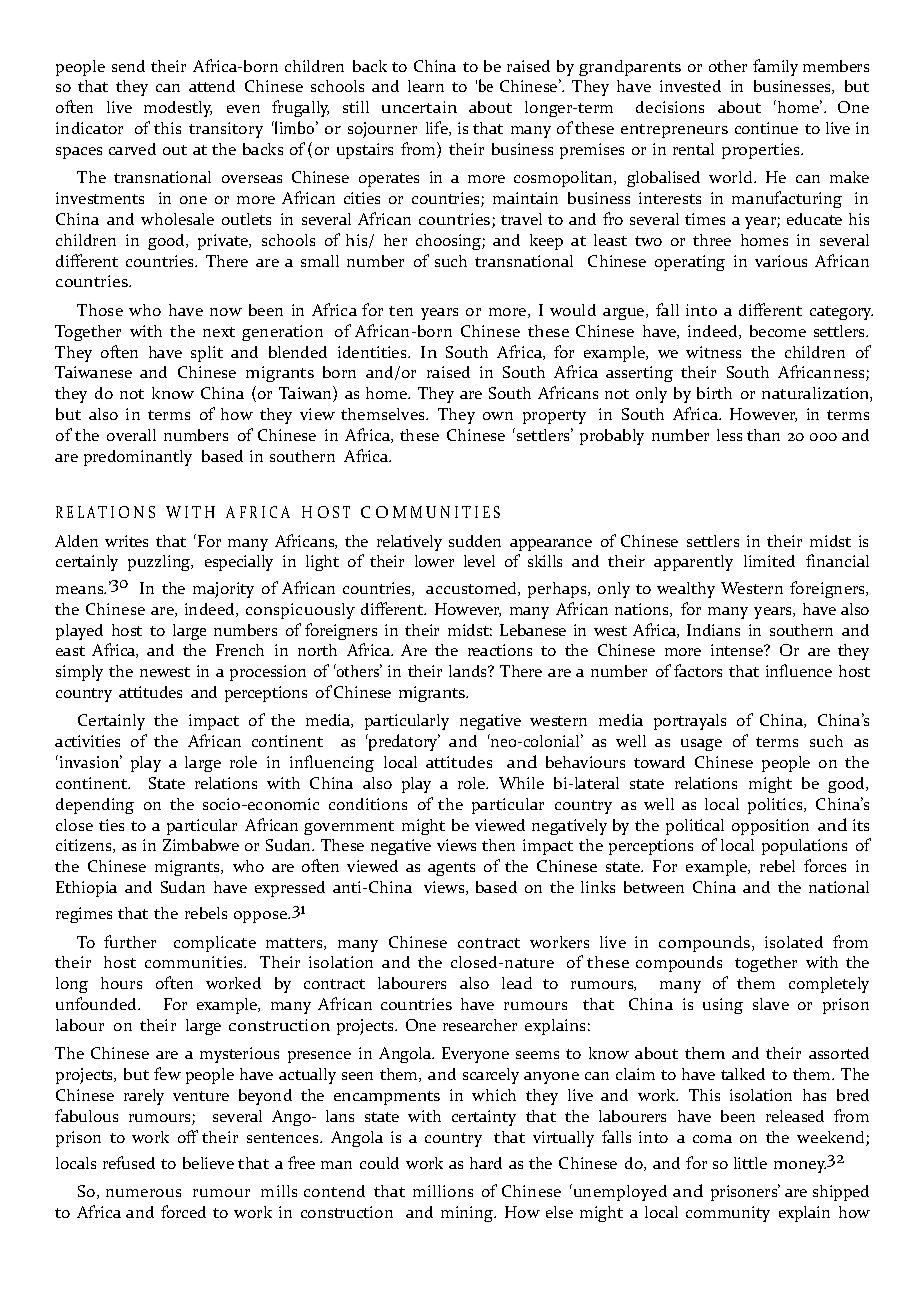 The image size is (924, 1307). Describe the element at coordinates (207, 354) in the page. I see `split` at that location.
